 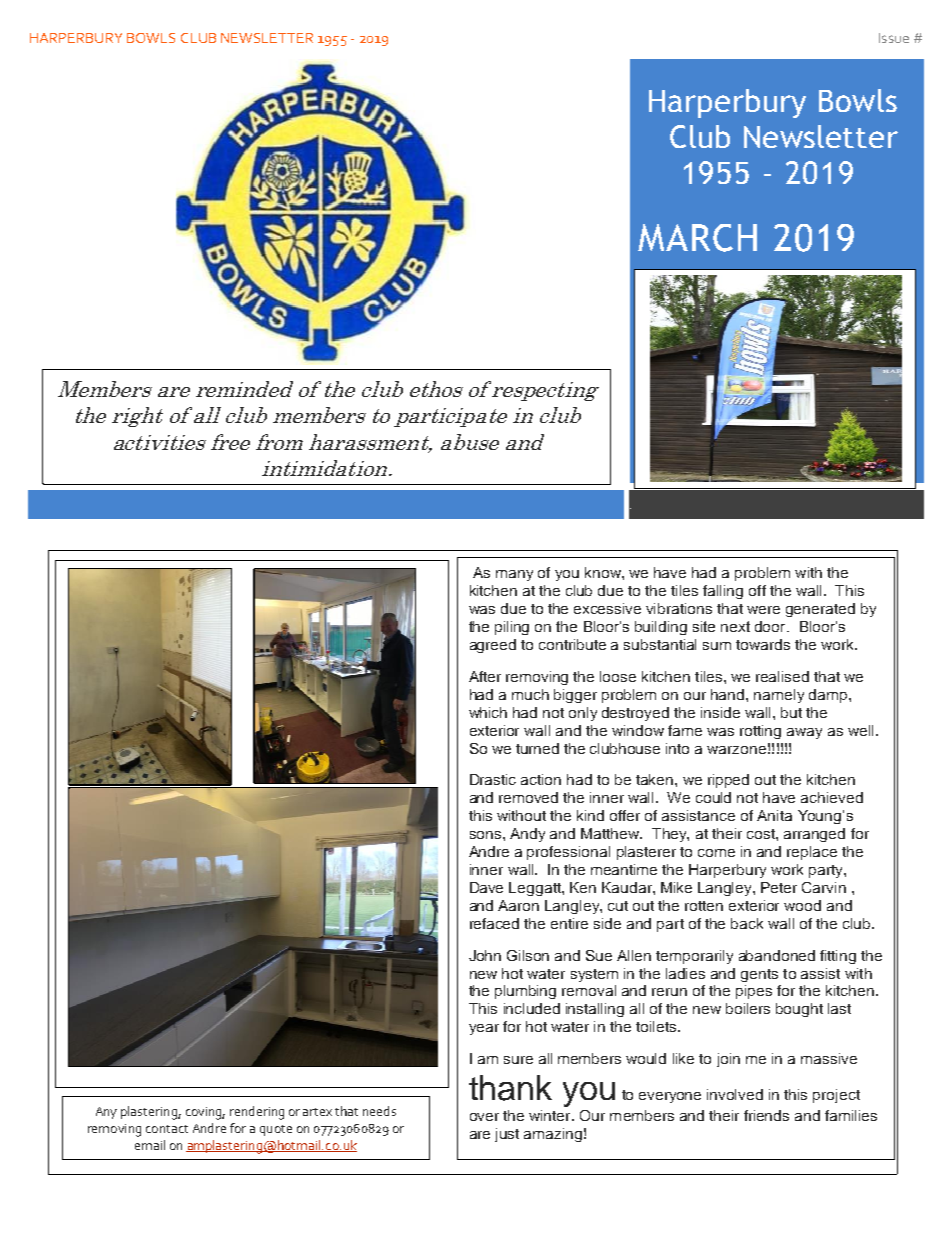 I want to click on generated, so click(x=820, y=610).
